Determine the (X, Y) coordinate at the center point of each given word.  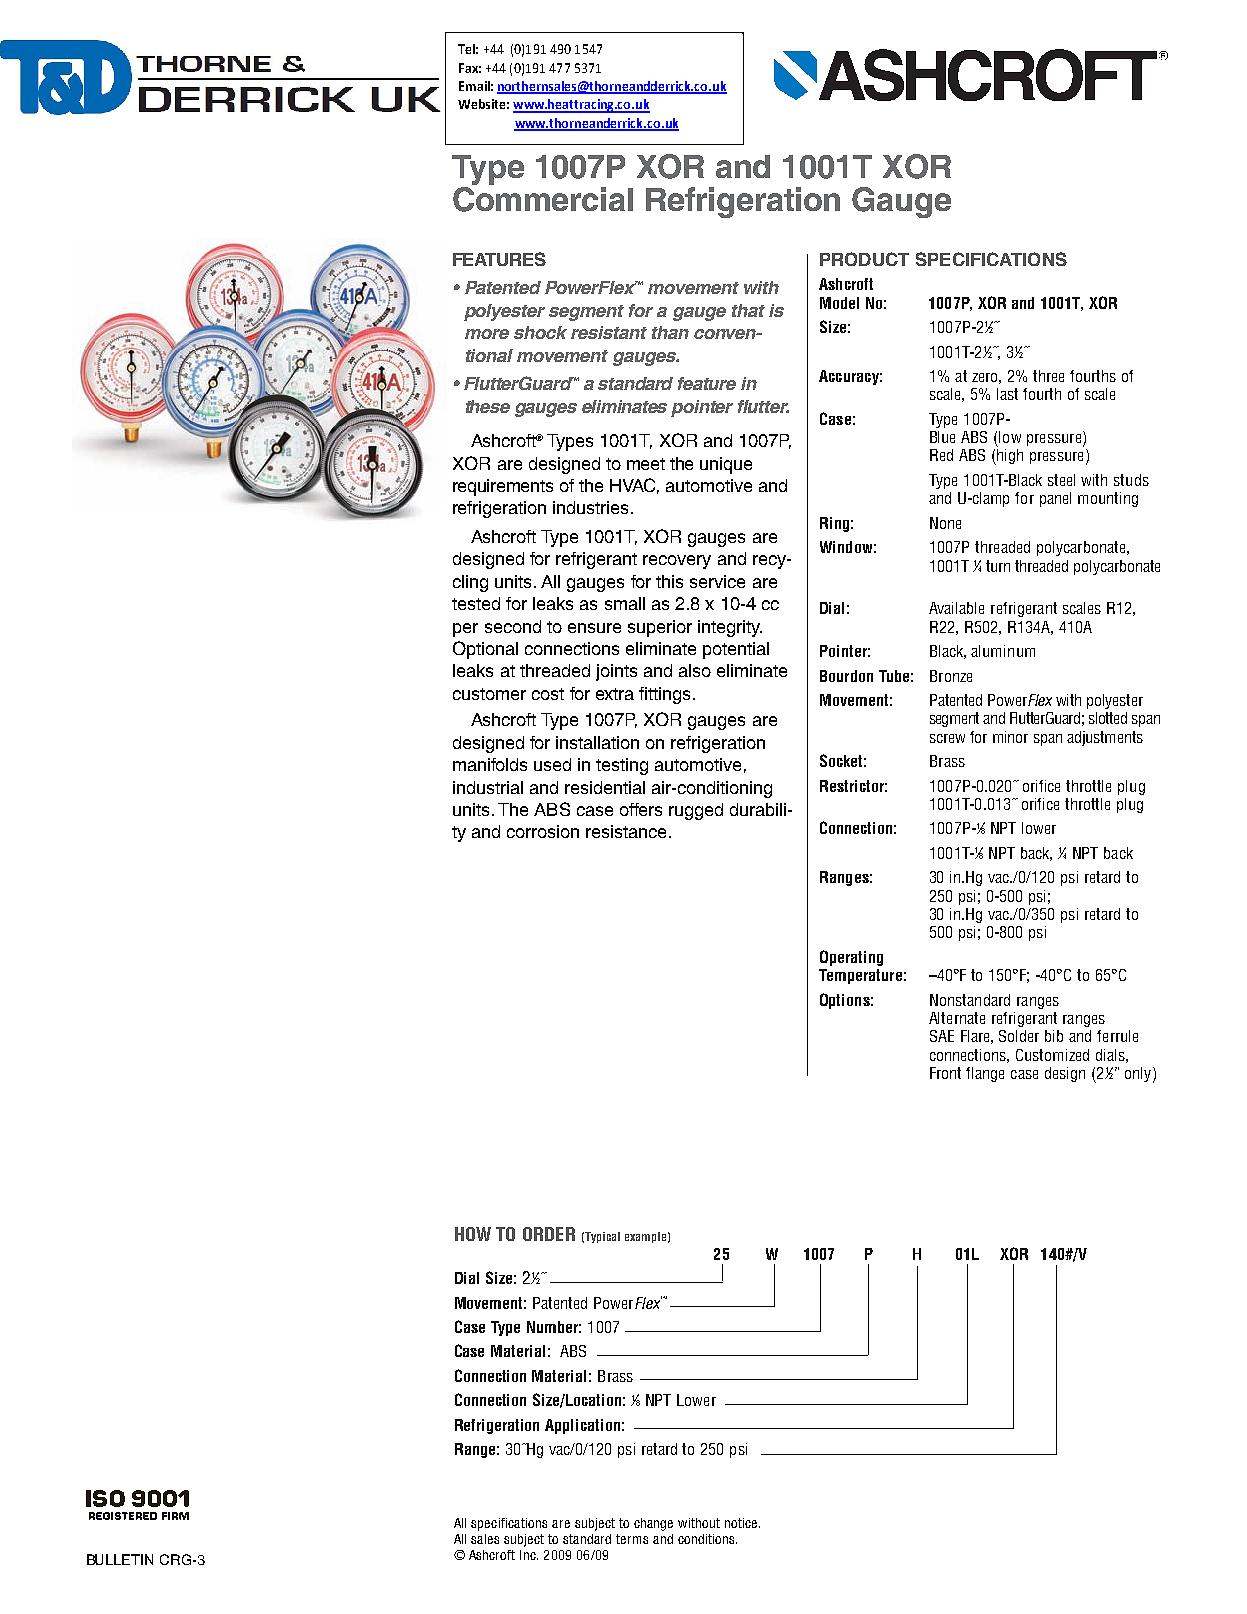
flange (985, 1074)
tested (476, 603)
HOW (473, 1234)
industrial (488, 787)
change (653, 1524)
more (487, 334)
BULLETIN (120, 1559)
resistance (626, 831)
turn (998, 566)
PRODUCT (864, 259)
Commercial (543, 199)
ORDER (549, 1234)
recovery (677, 562)
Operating (851, 958)
